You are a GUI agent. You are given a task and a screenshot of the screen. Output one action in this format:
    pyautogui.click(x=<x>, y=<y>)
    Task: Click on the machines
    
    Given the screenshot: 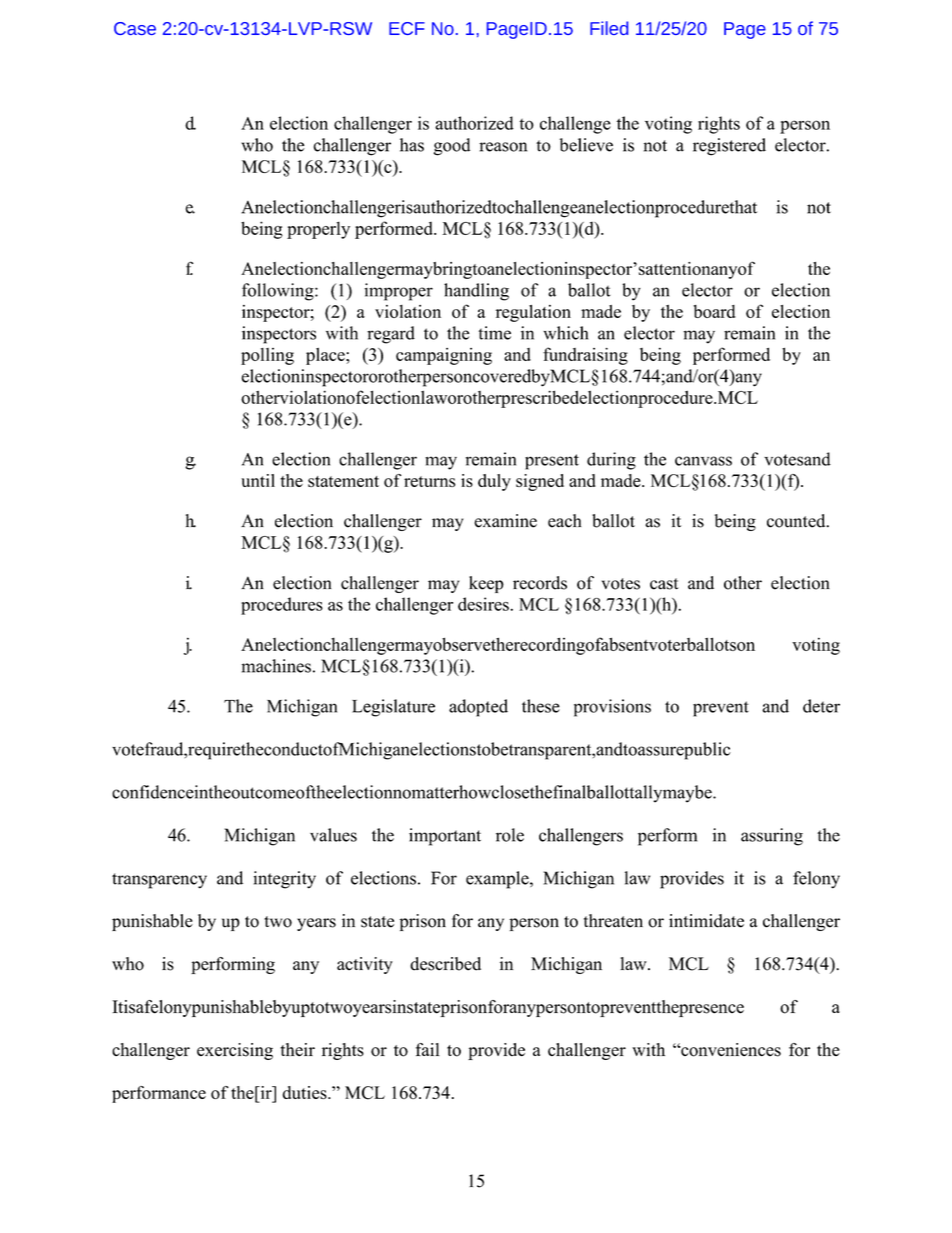 What is the action you would take?
    pyautogui.click(x=276, y=666)
